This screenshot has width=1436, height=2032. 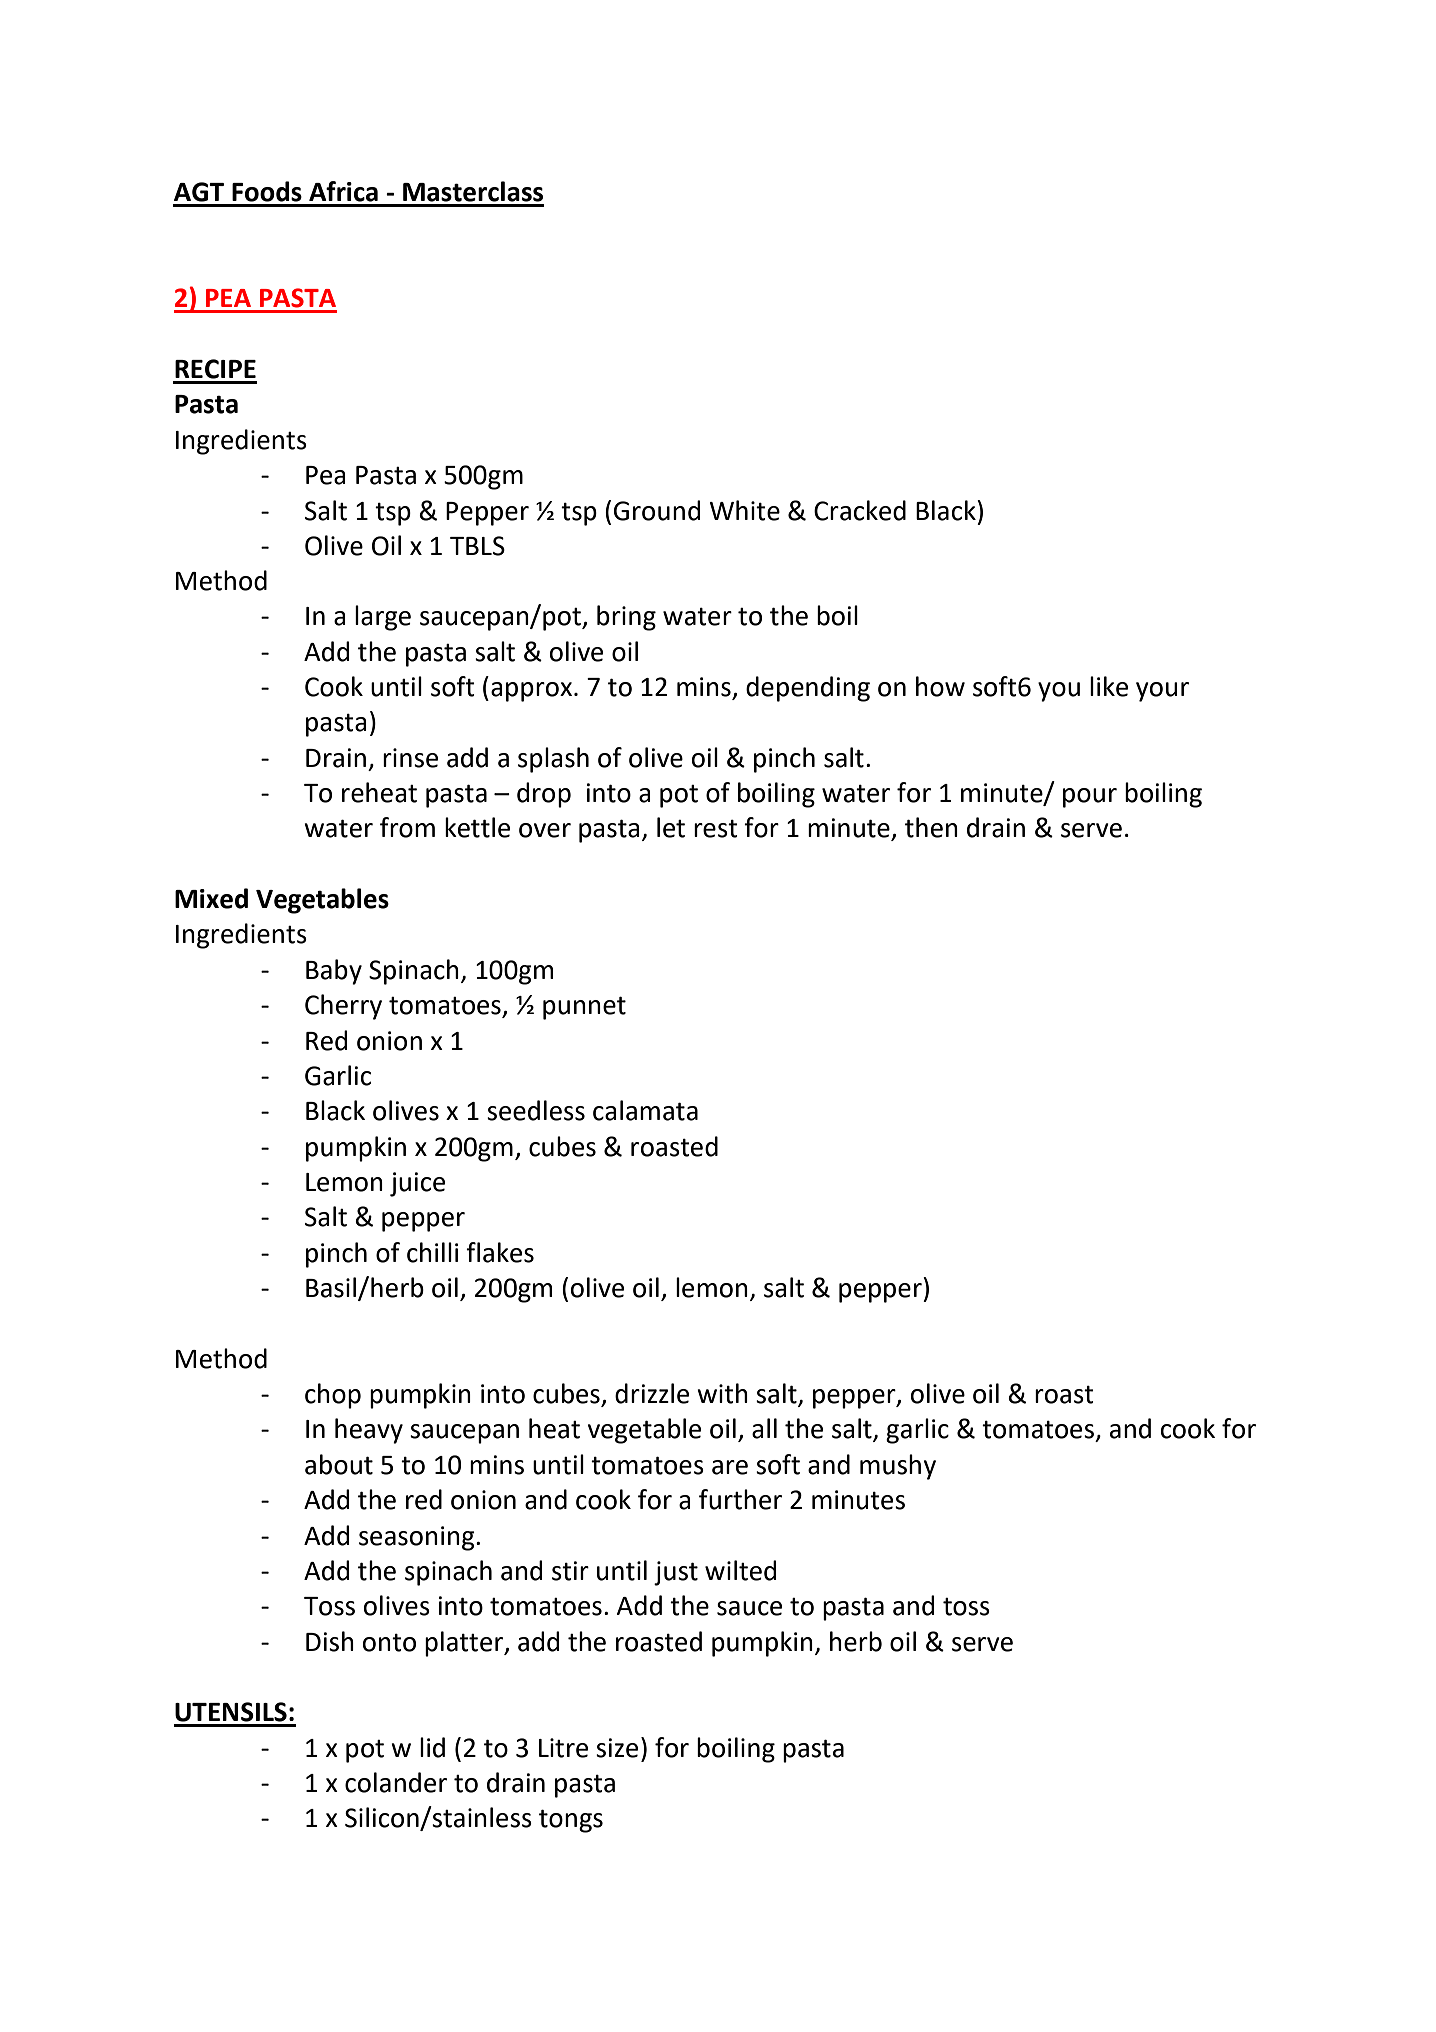 I want to click on Ground, so click(x=657, y=510).
